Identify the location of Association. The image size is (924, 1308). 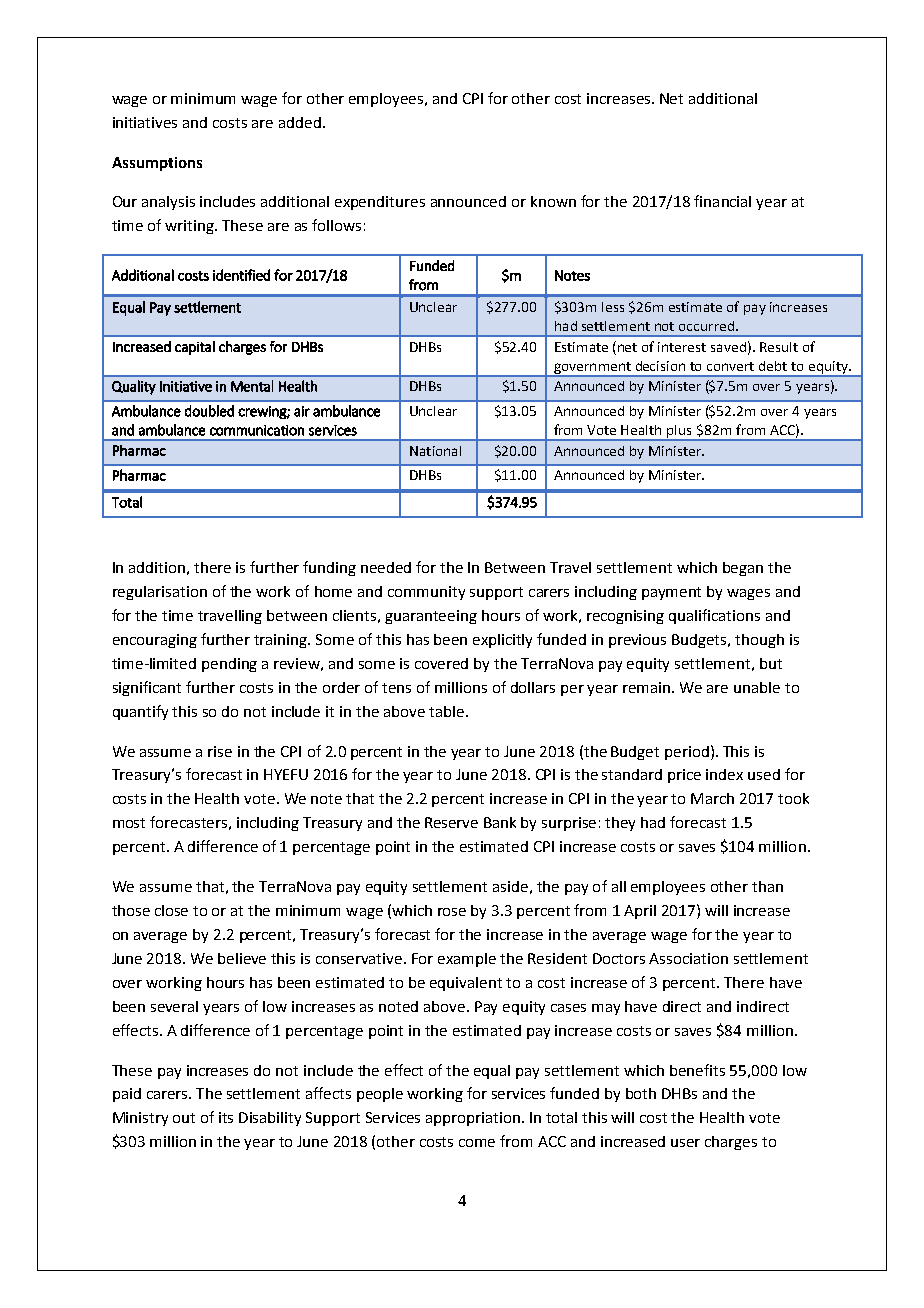
(688, 958).
